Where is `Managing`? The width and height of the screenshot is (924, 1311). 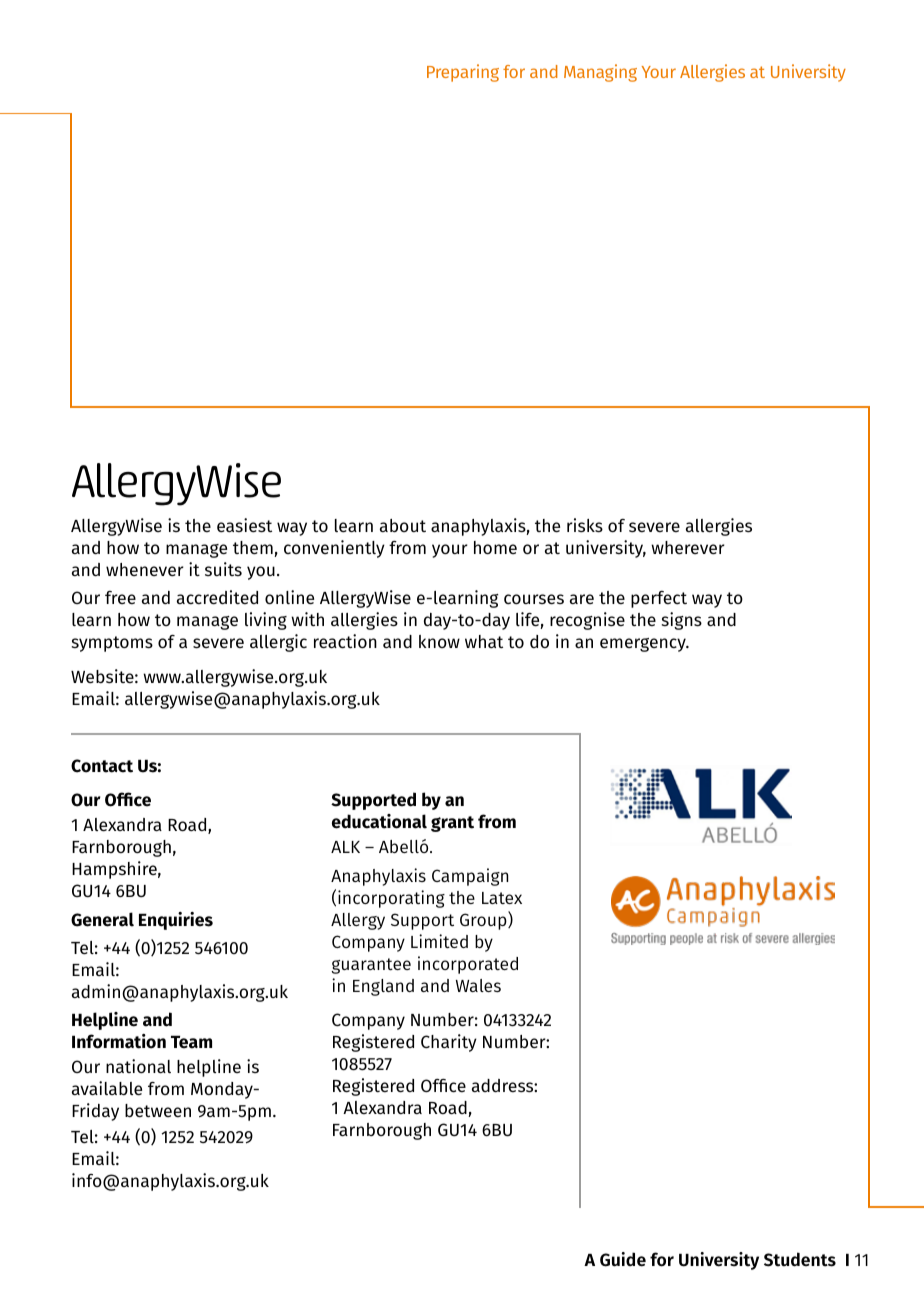 Managing is located at coordinates (600, 73).
